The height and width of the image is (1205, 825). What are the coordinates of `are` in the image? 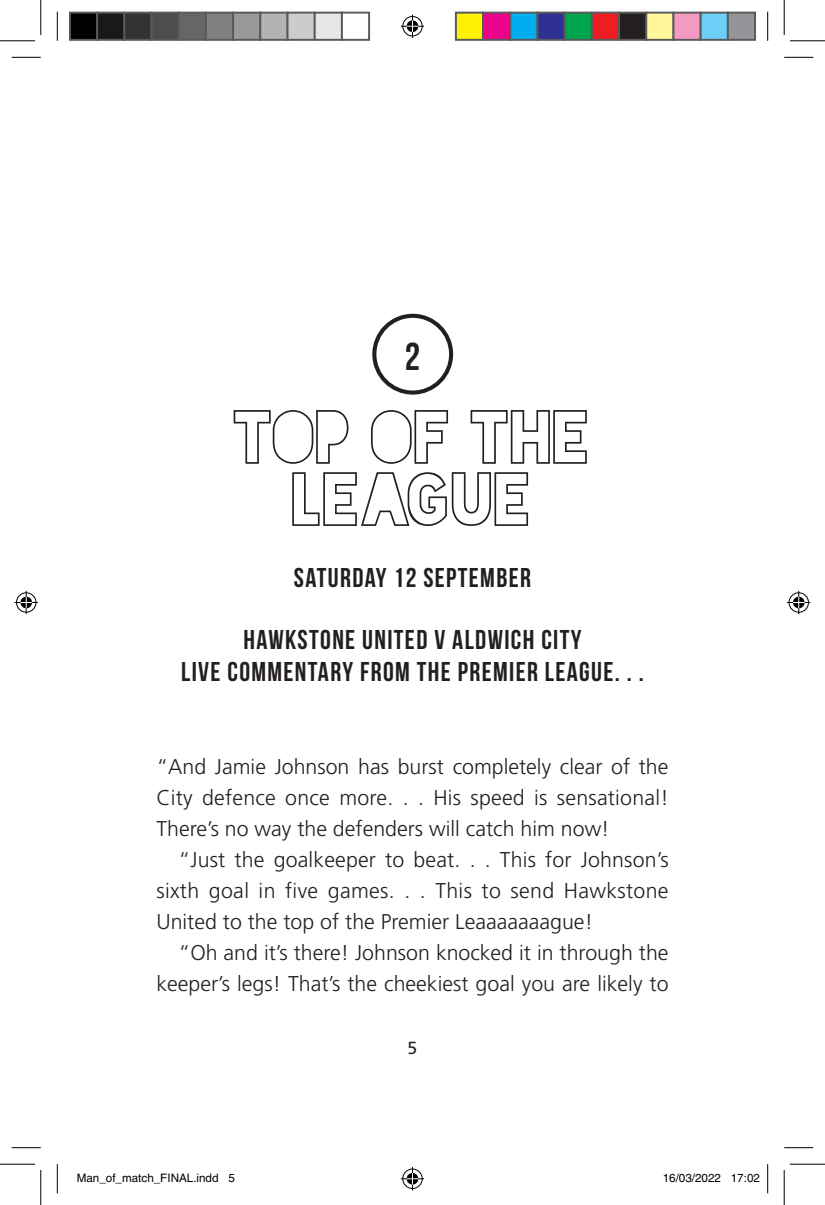 It's located at (576, 986).
